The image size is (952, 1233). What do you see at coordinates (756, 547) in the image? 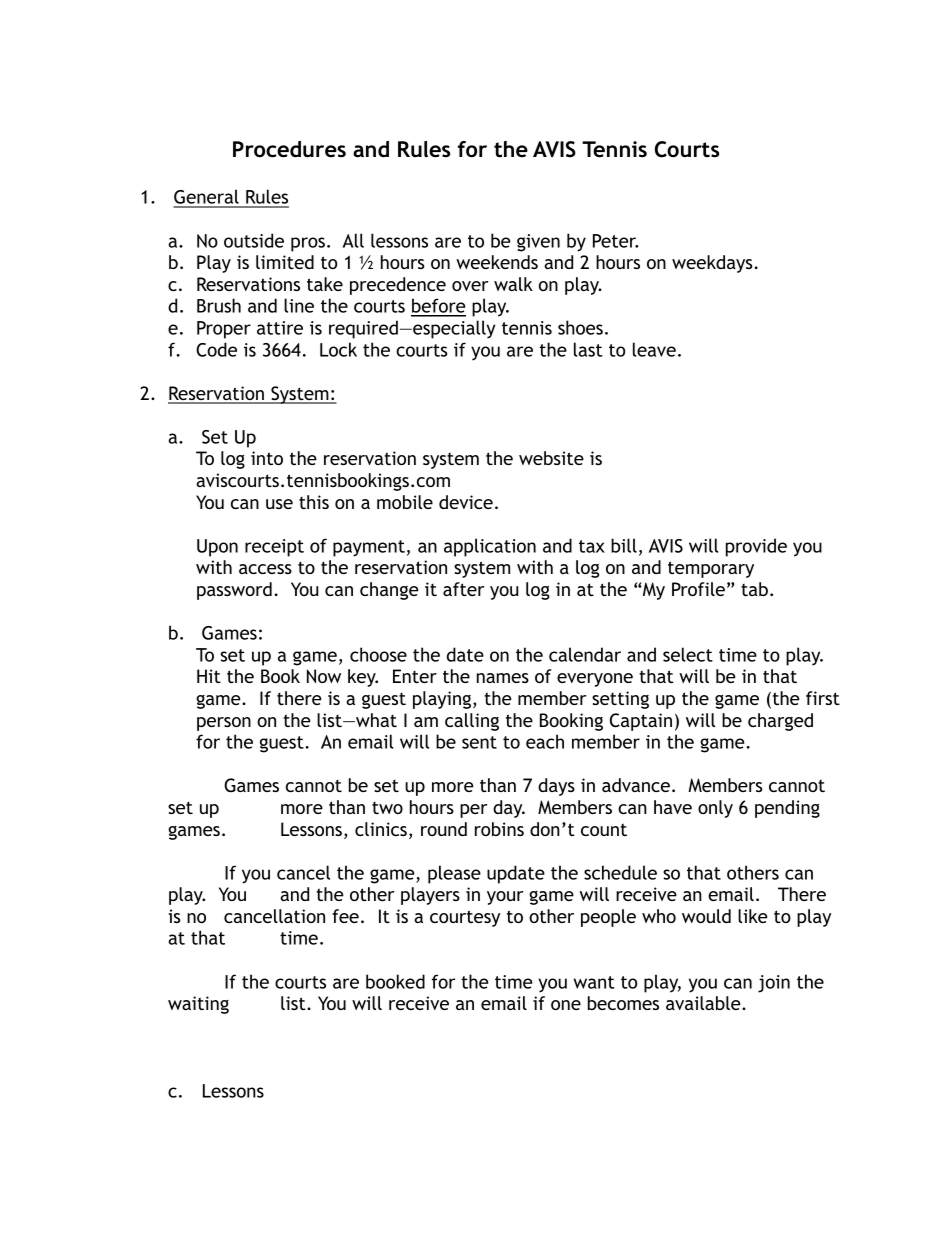
I see `provide` at bounding box center [756, 547].
